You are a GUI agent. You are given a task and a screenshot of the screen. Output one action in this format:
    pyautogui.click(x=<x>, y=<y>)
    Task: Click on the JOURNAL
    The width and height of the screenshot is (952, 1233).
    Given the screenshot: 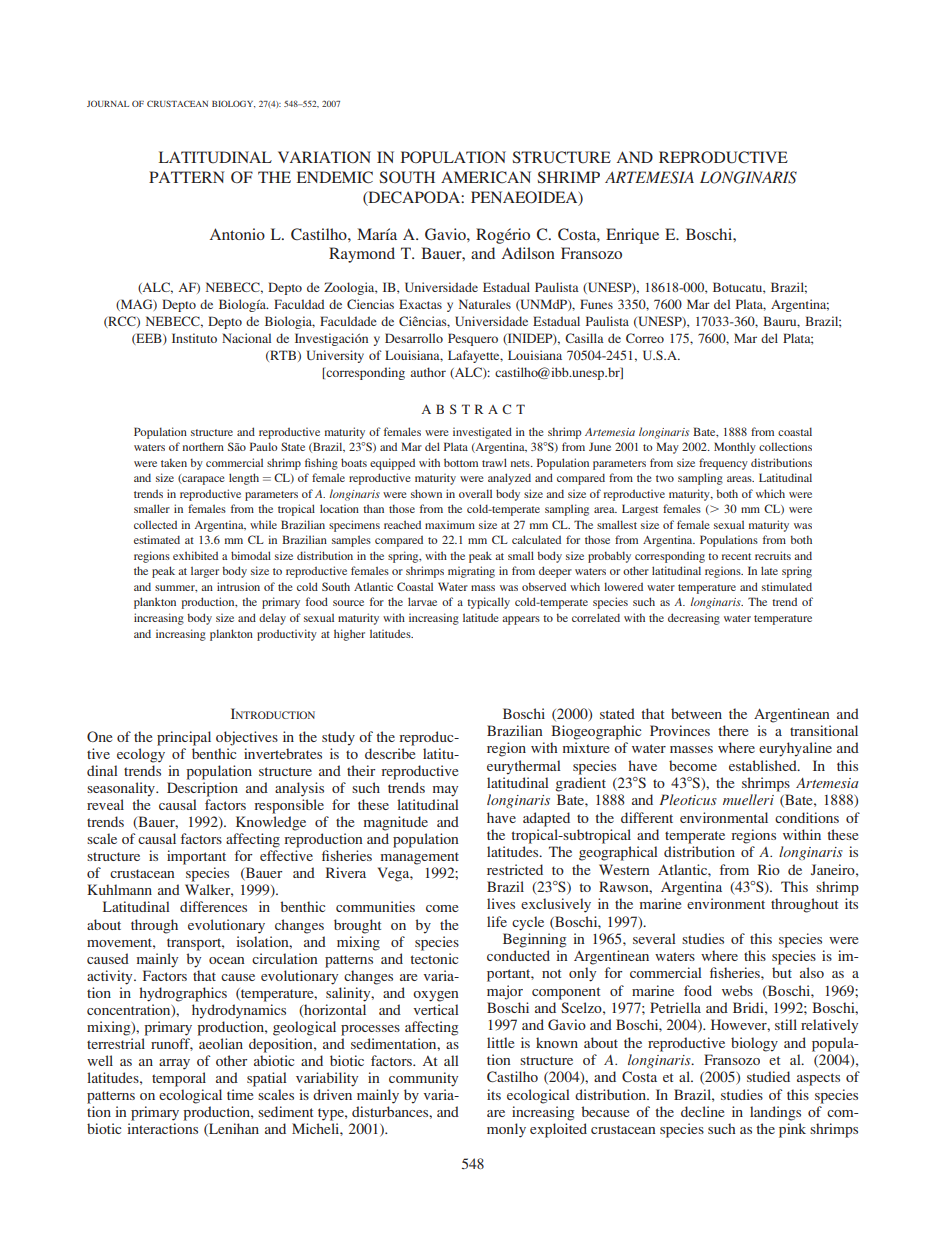 What is the action you would take?
    pyautogui.click(x=108, y=103)
